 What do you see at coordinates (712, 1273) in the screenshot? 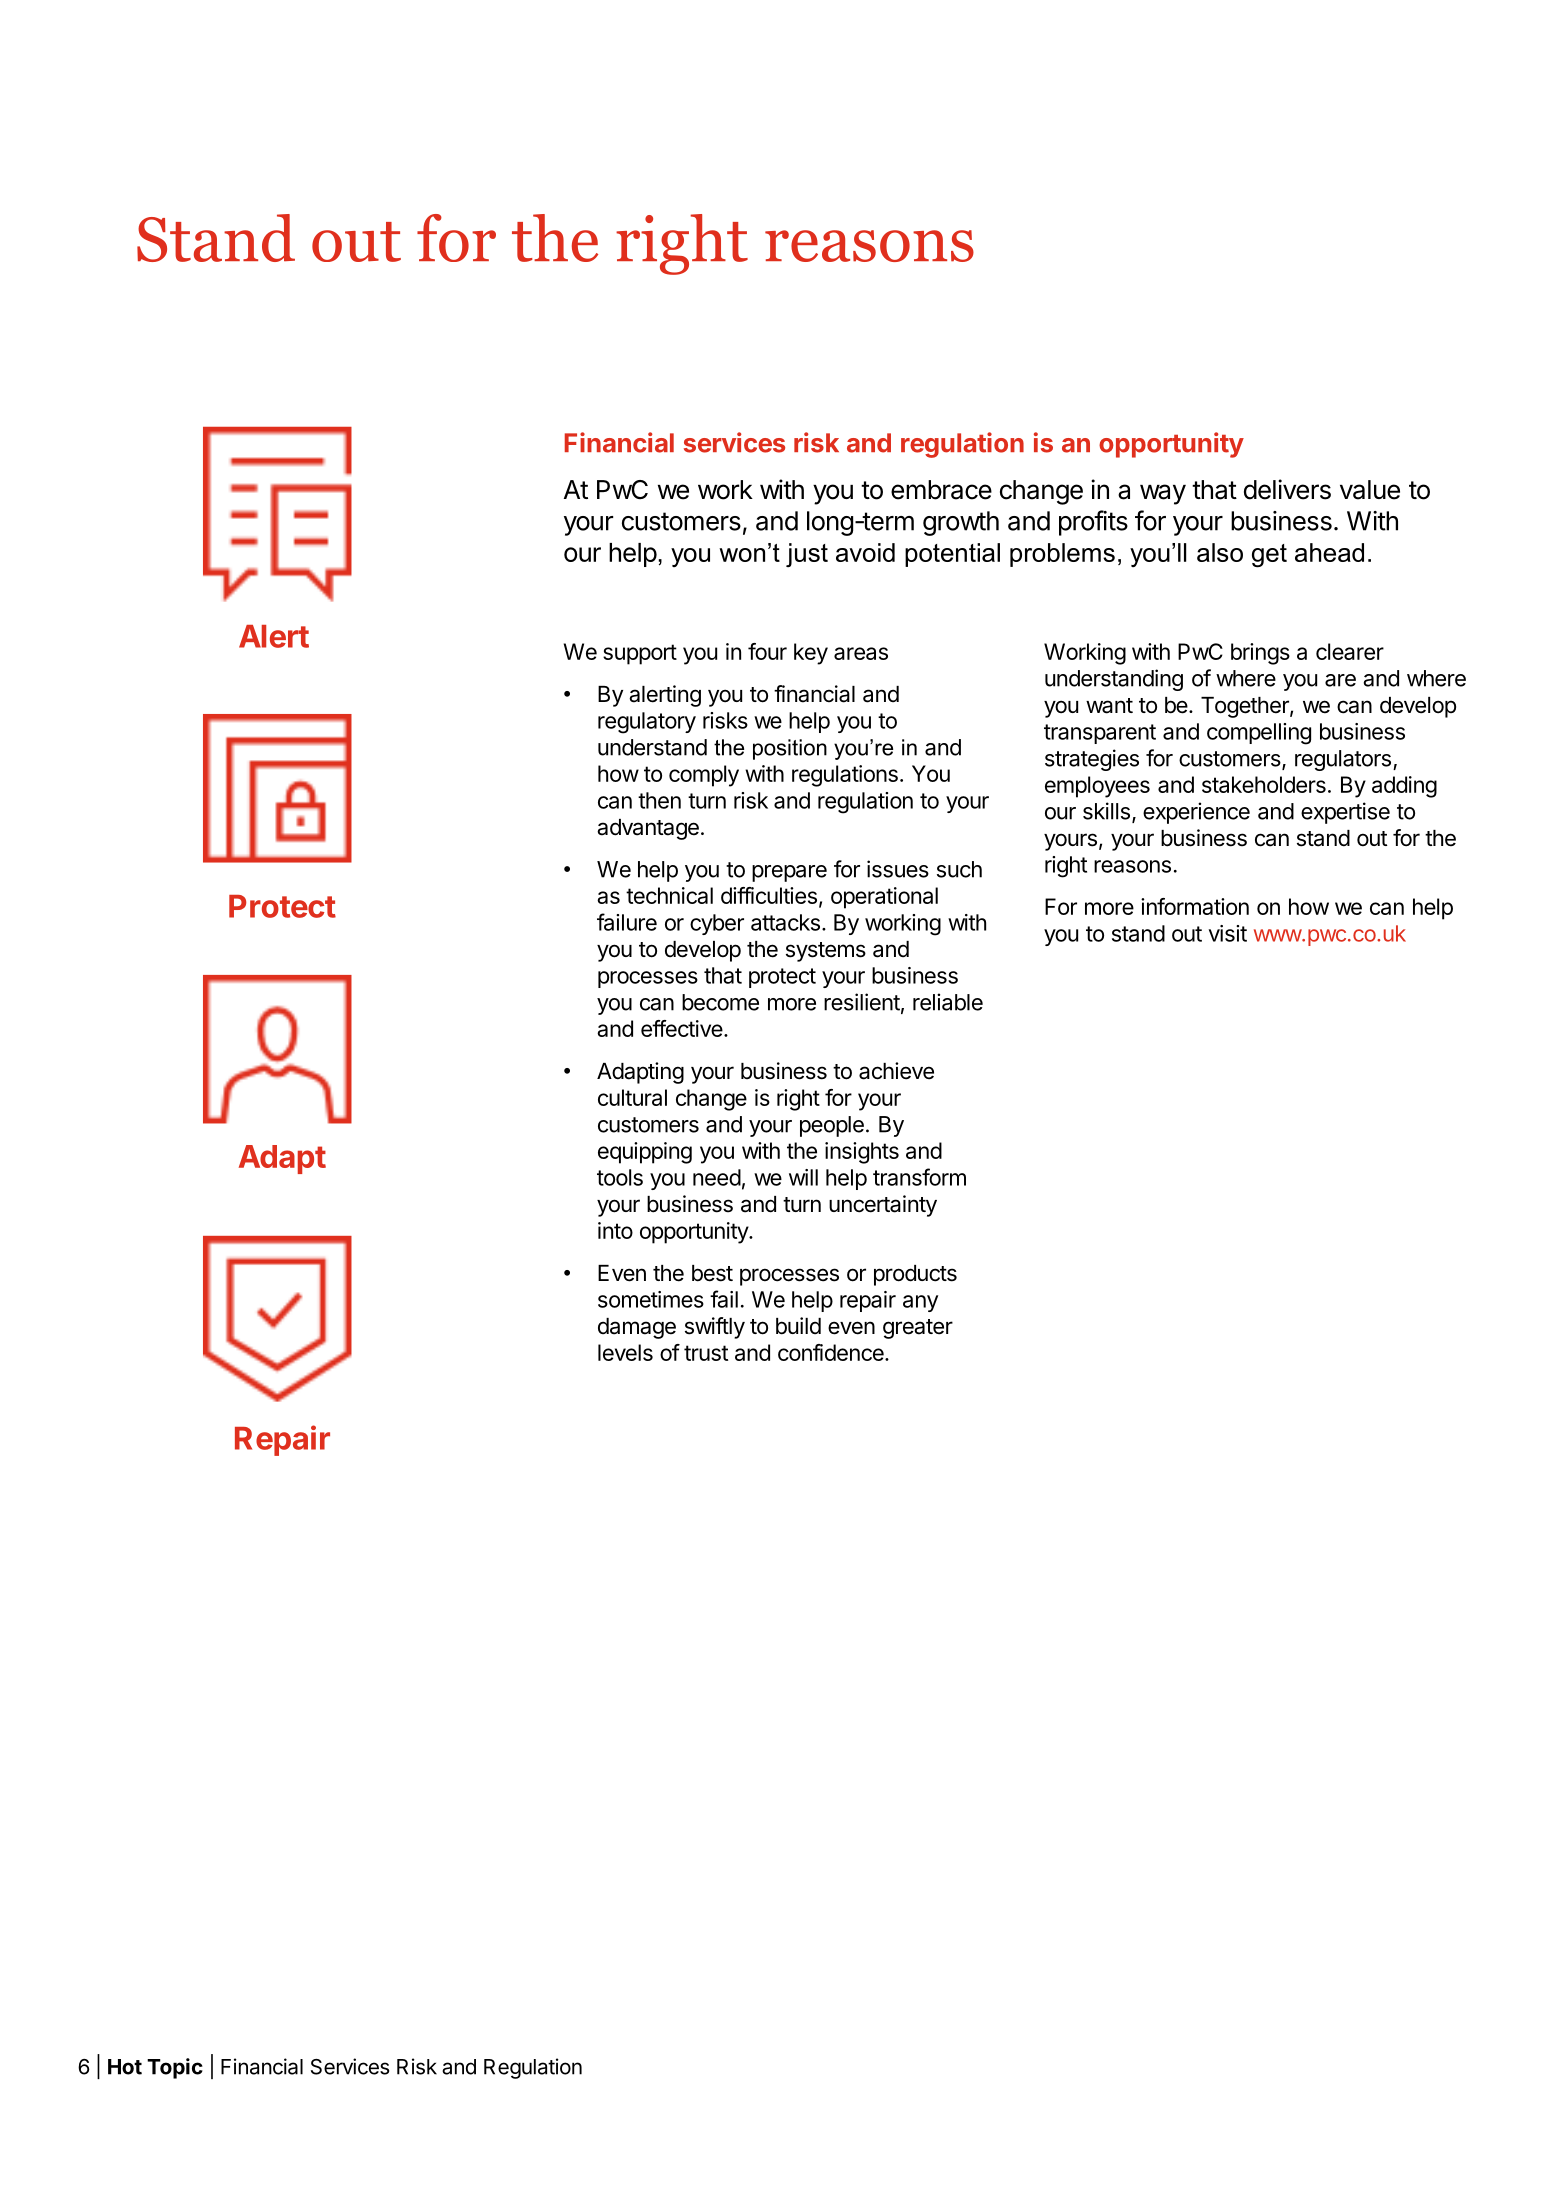
I see `best` at bounding box center [712, 1273].
